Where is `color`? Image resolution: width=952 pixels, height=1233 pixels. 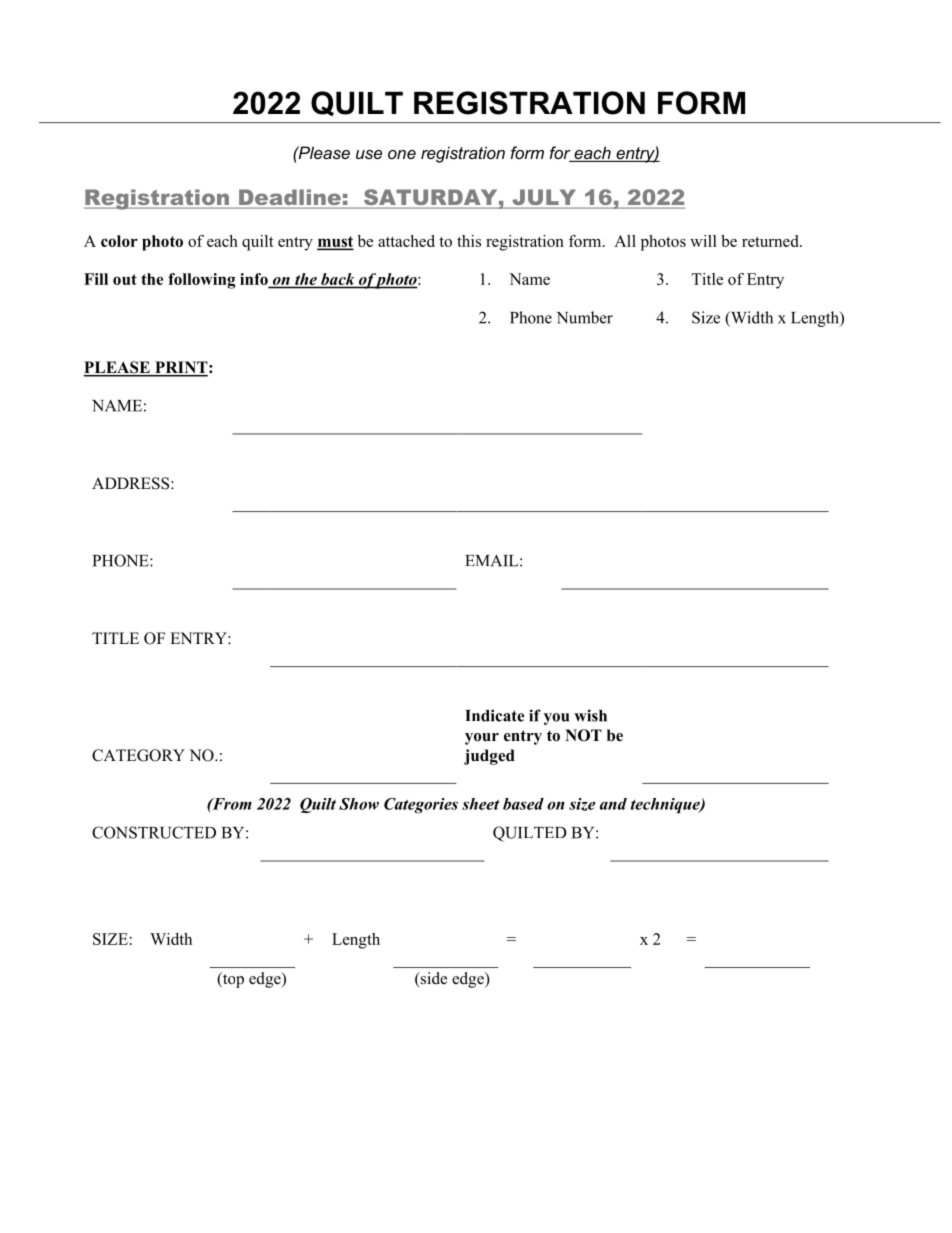 color is located at coordinates (119, 241).
